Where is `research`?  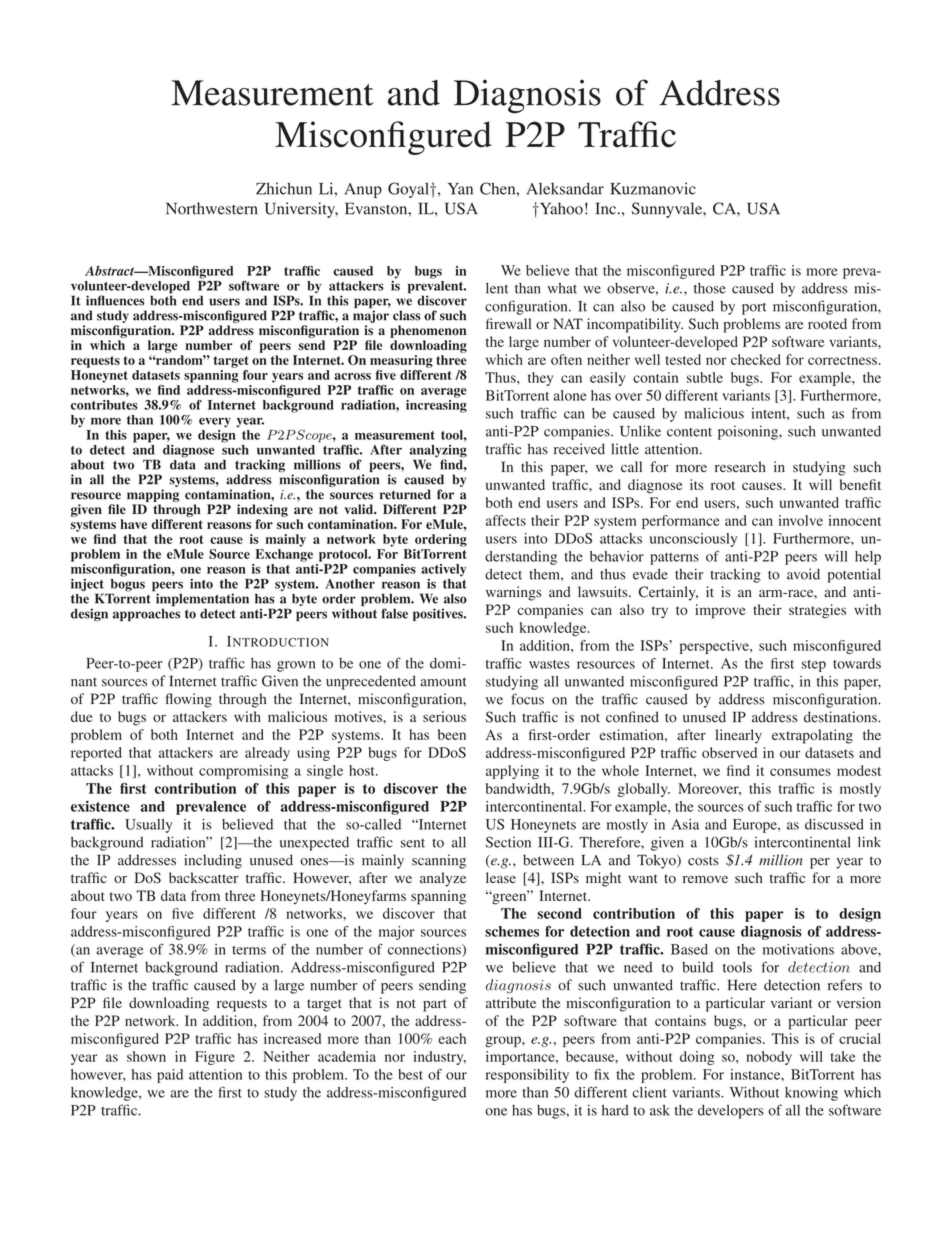
research is located at coordinates (740, 466).
